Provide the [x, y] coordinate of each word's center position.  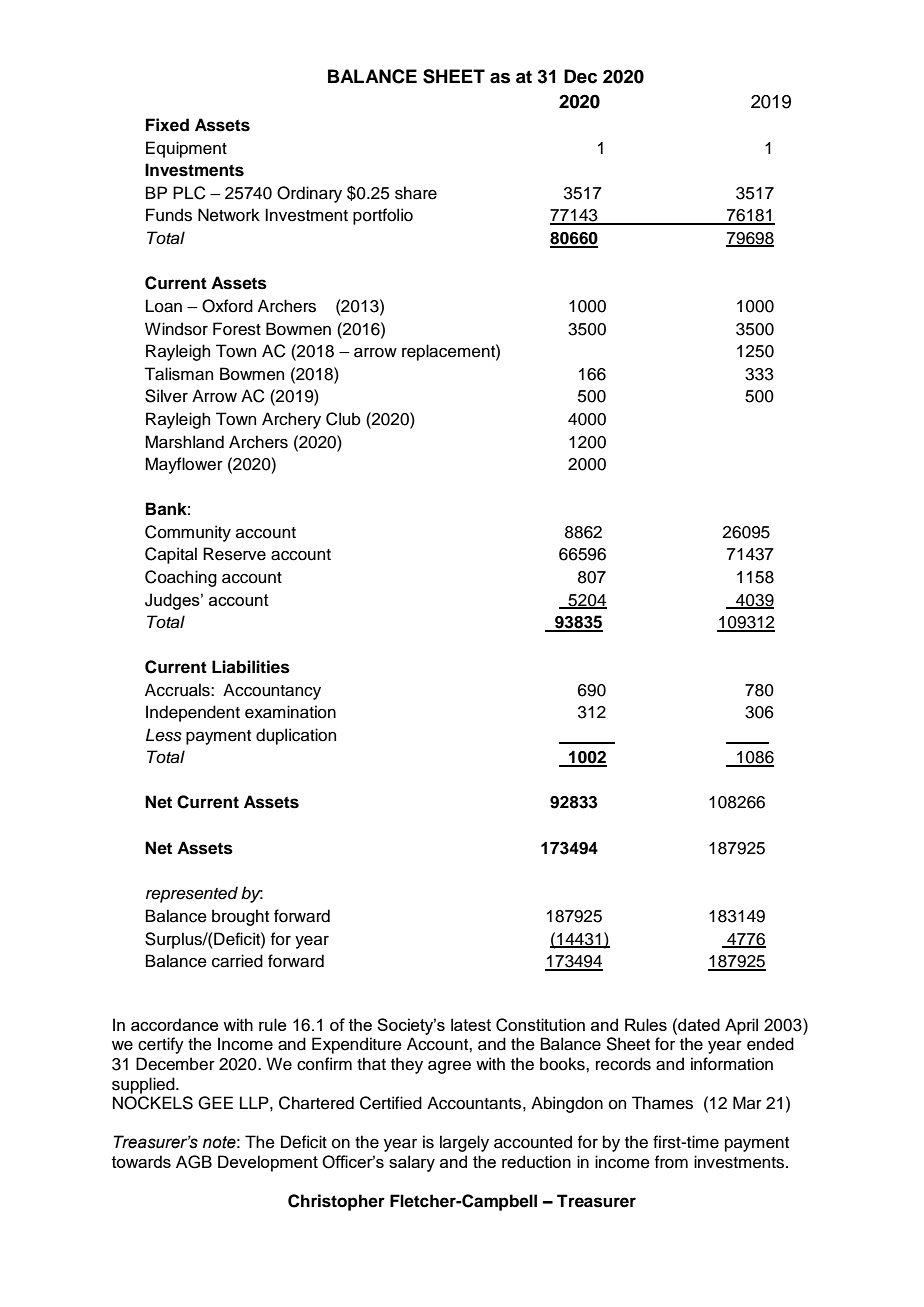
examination [290, 712]
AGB [194, 1162]
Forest [237, 329]
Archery [291, 420]
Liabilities [251, 667]
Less [164, 735]
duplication [296, 736]
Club [343, 419]
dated [698, 1024]
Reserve [234, 554]
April [741, 1026]
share [416, 193]
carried [237, 961]
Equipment [186, 149]
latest [471, 1024]
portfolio [383, 216]
